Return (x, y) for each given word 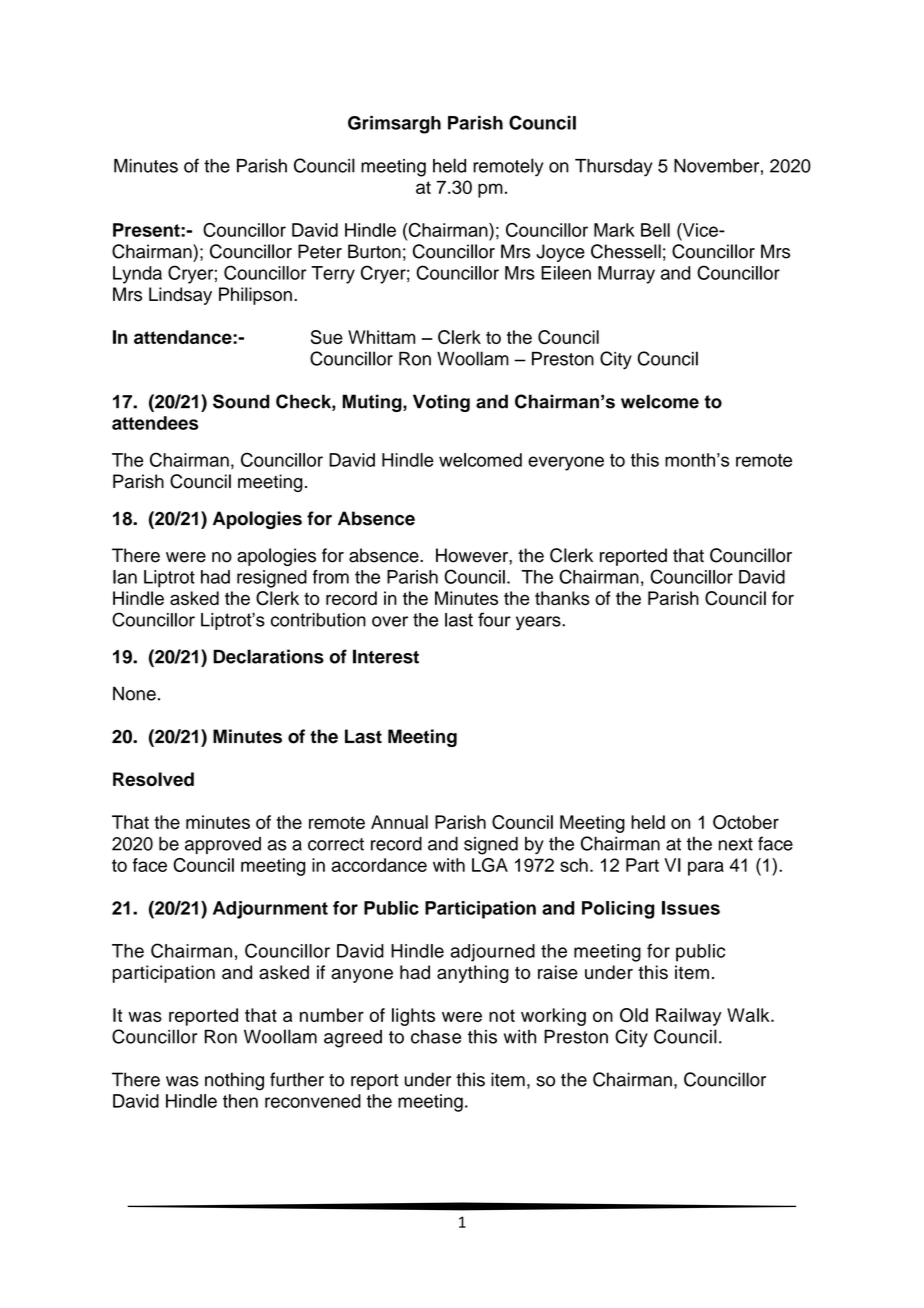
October (746, 822)
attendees (155, 423)
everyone (566, 463)
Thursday (614, 168)
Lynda (137, 275)
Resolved (153, 779)
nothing (234, 1081)
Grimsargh (394, 125)
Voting (441, 403)
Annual (399, 822)
